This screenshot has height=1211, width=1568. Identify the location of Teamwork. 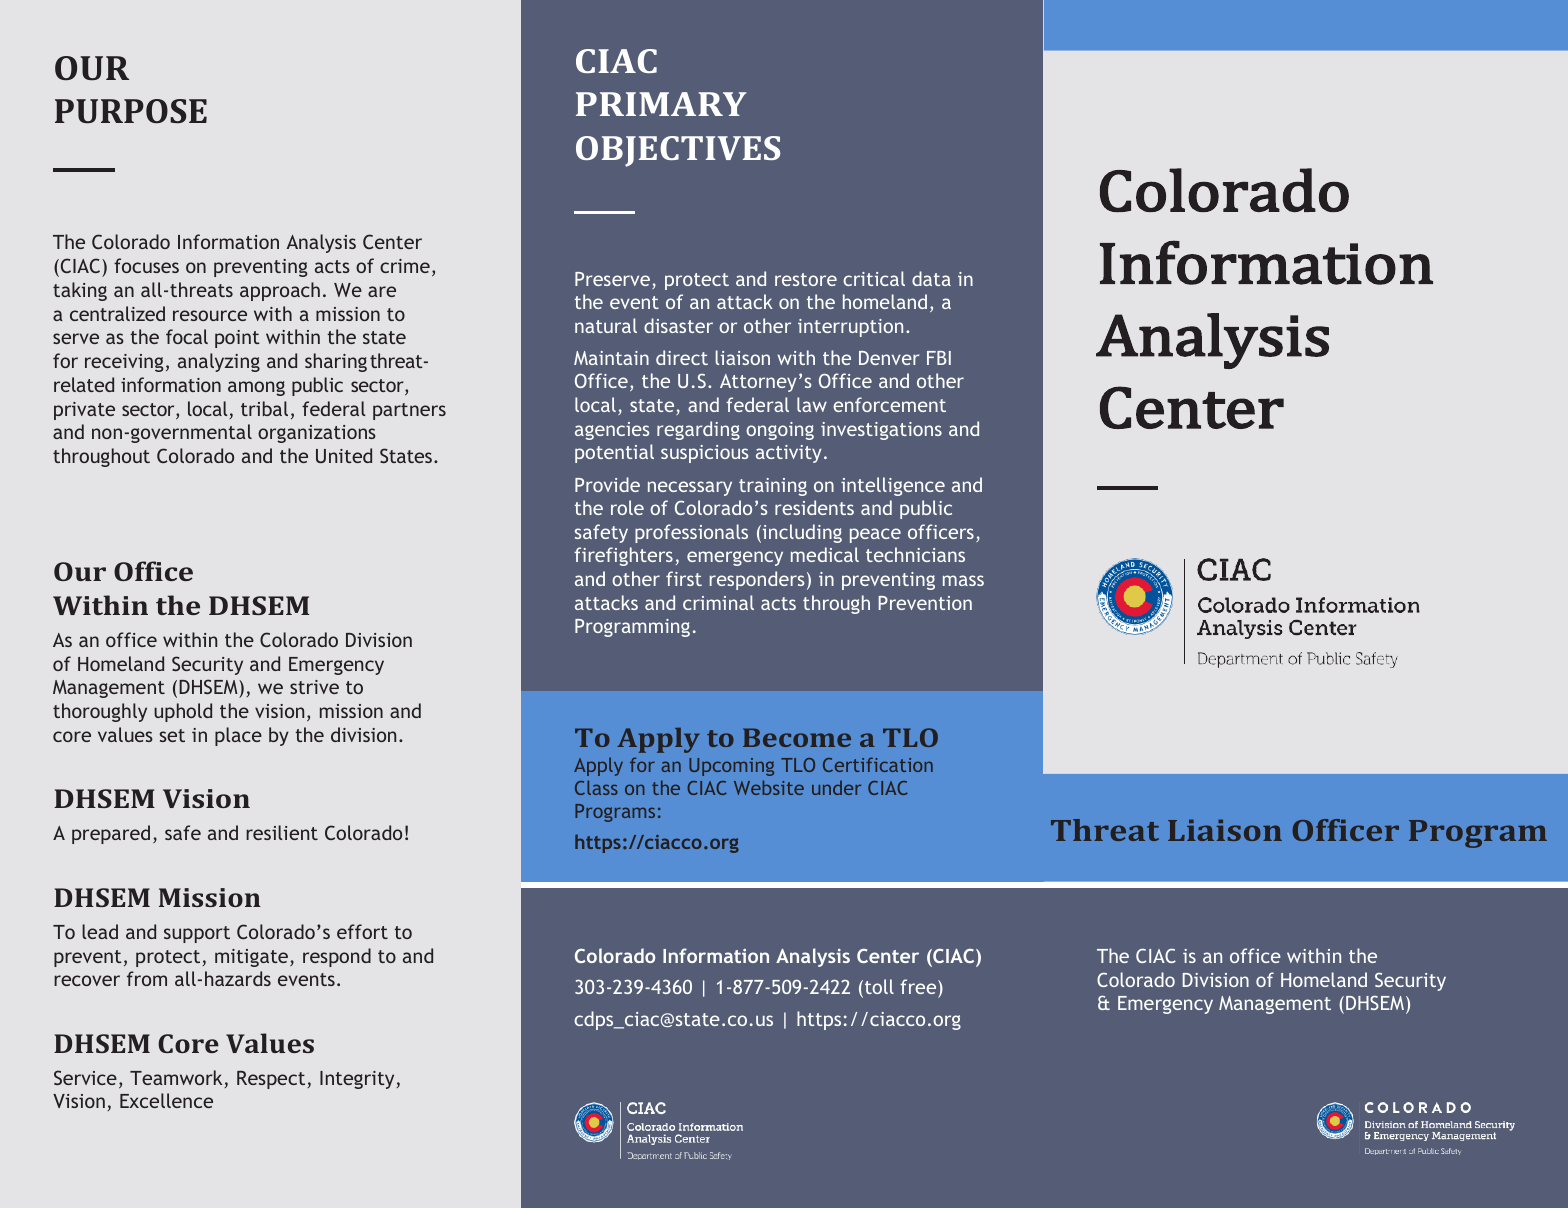
(177, 1079).
